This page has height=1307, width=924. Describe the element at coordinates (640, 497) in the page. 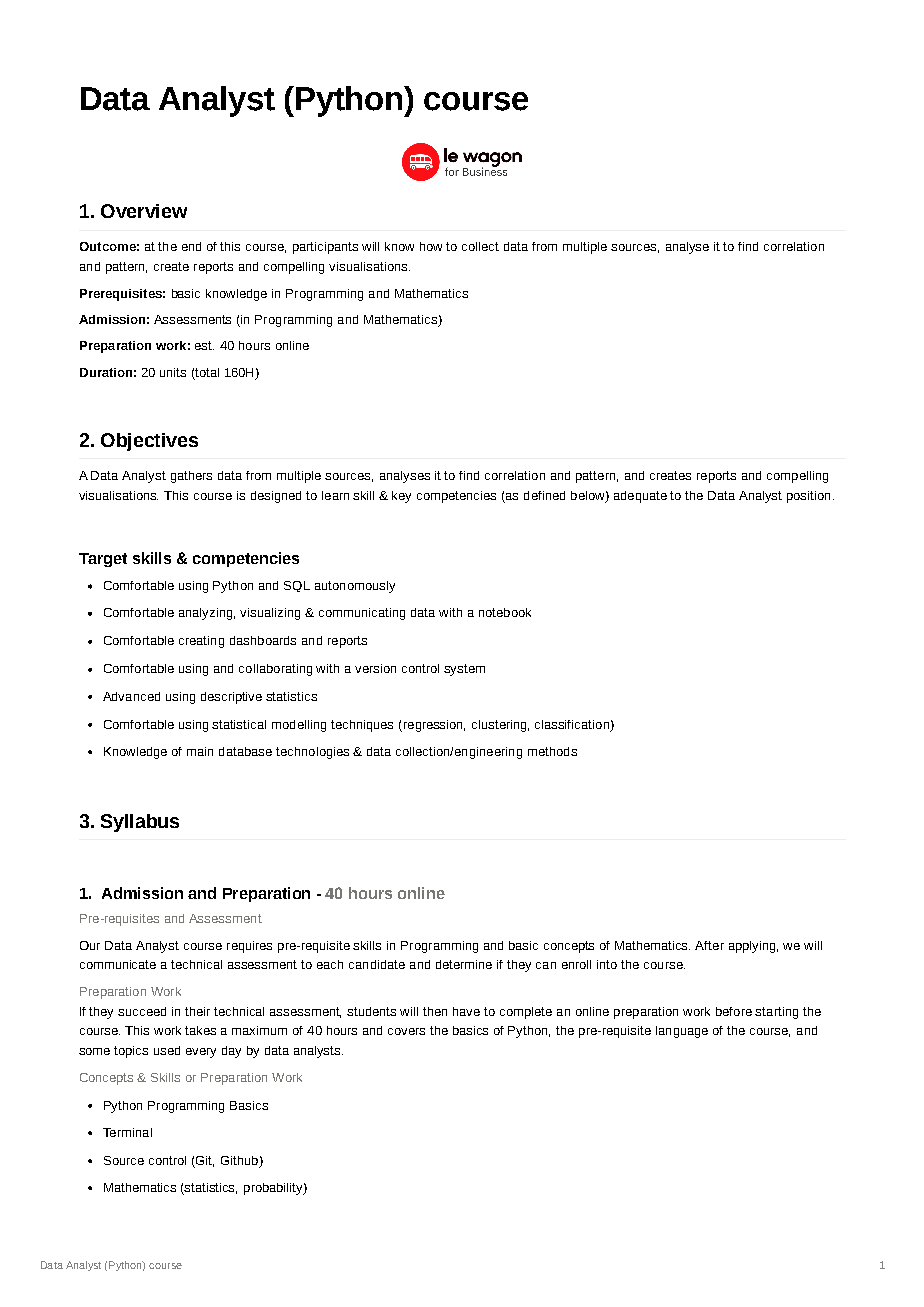

I see `adequate` at that location.
